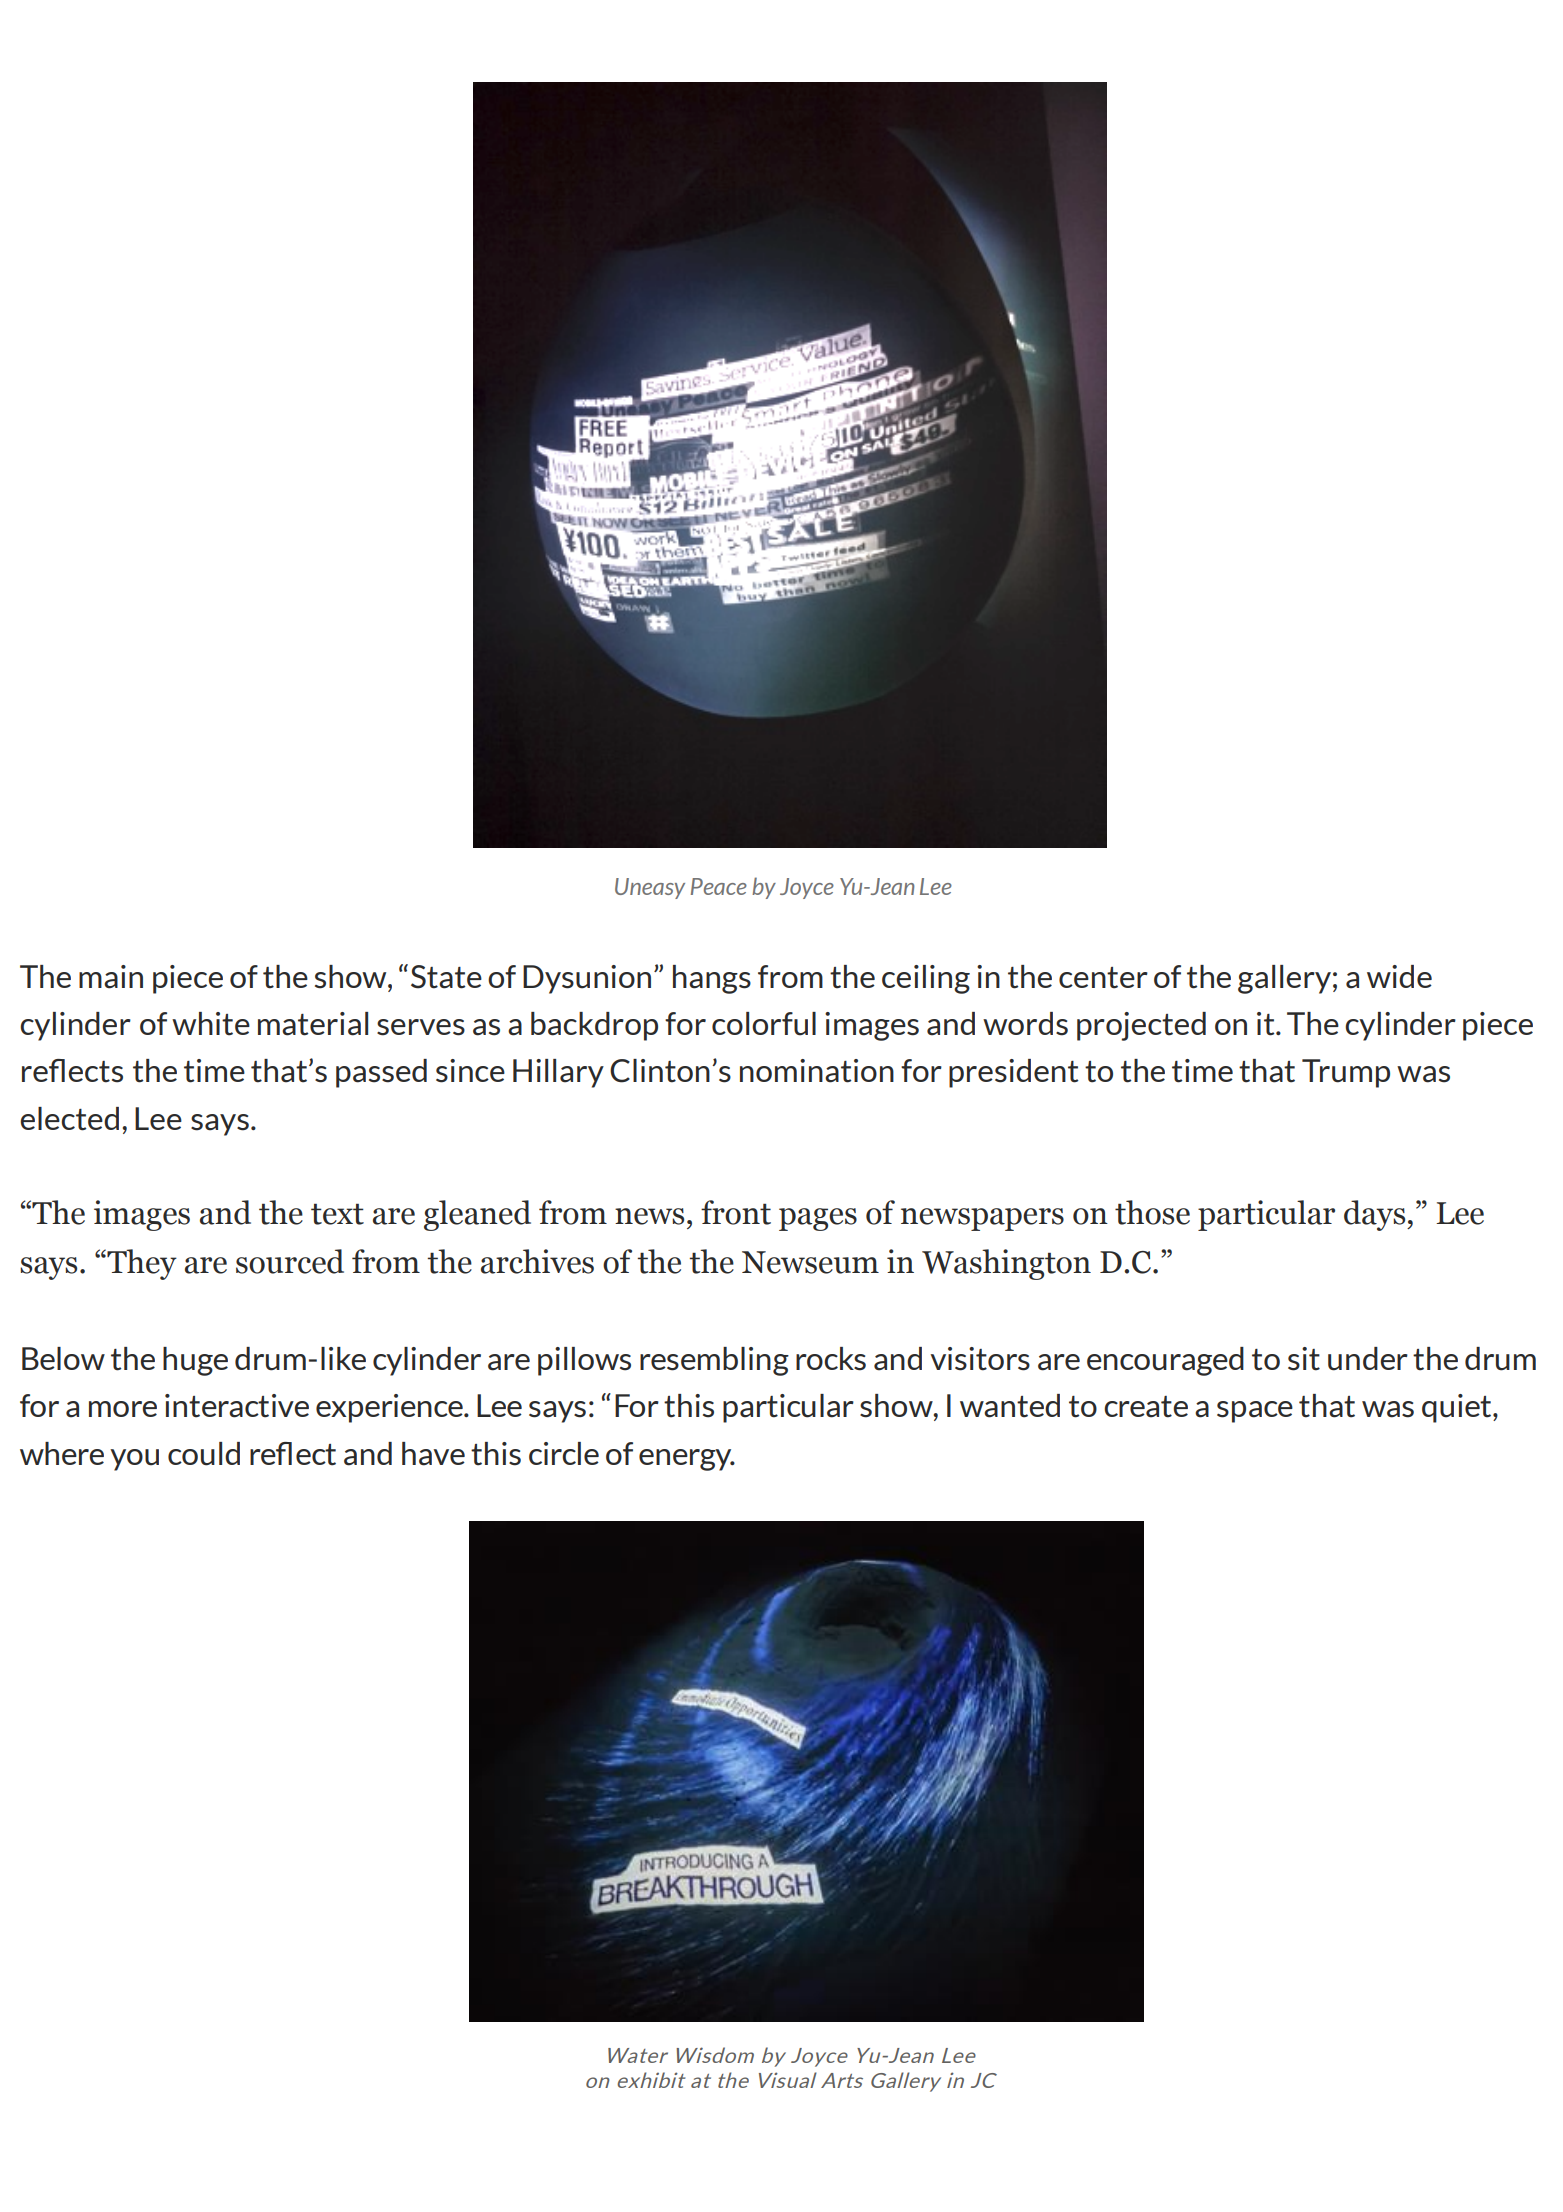 Image resolution: width=1563 pixels, height=2212 pixels. Describe the element at coordinates (111, 977) in the page. I see `main` at that location.
